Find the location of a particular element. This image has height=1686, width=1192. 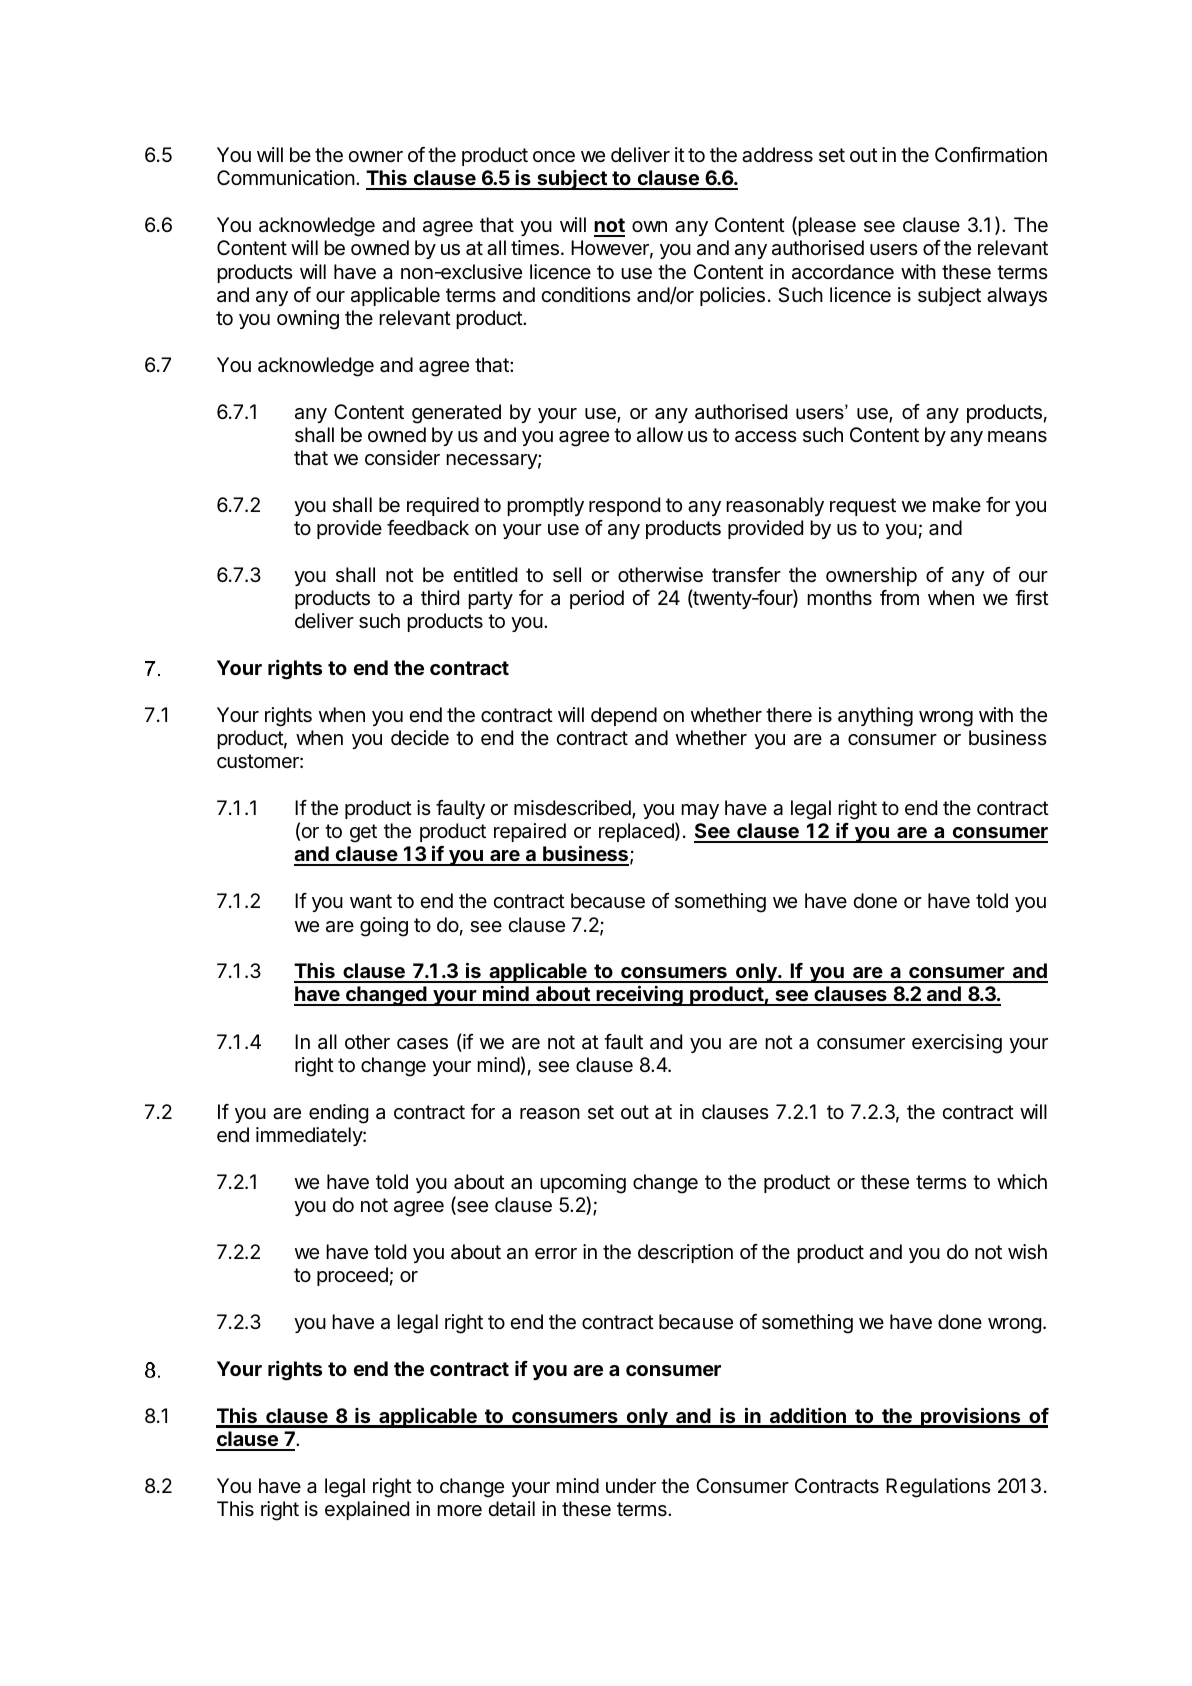

under is located at coordinates (631, 1485).
